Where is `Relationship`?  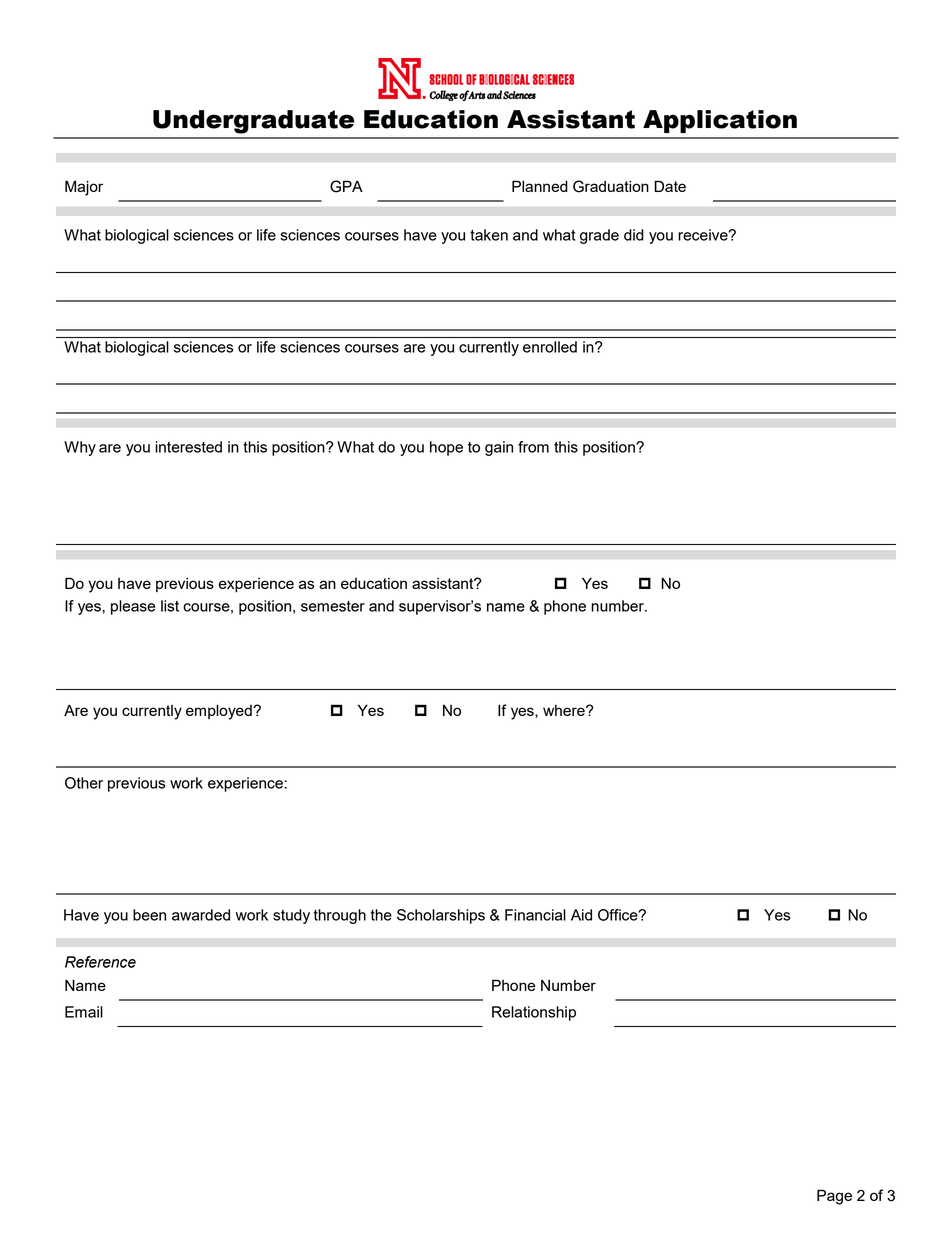 Relationship is located at coordinates (534, 1013).
